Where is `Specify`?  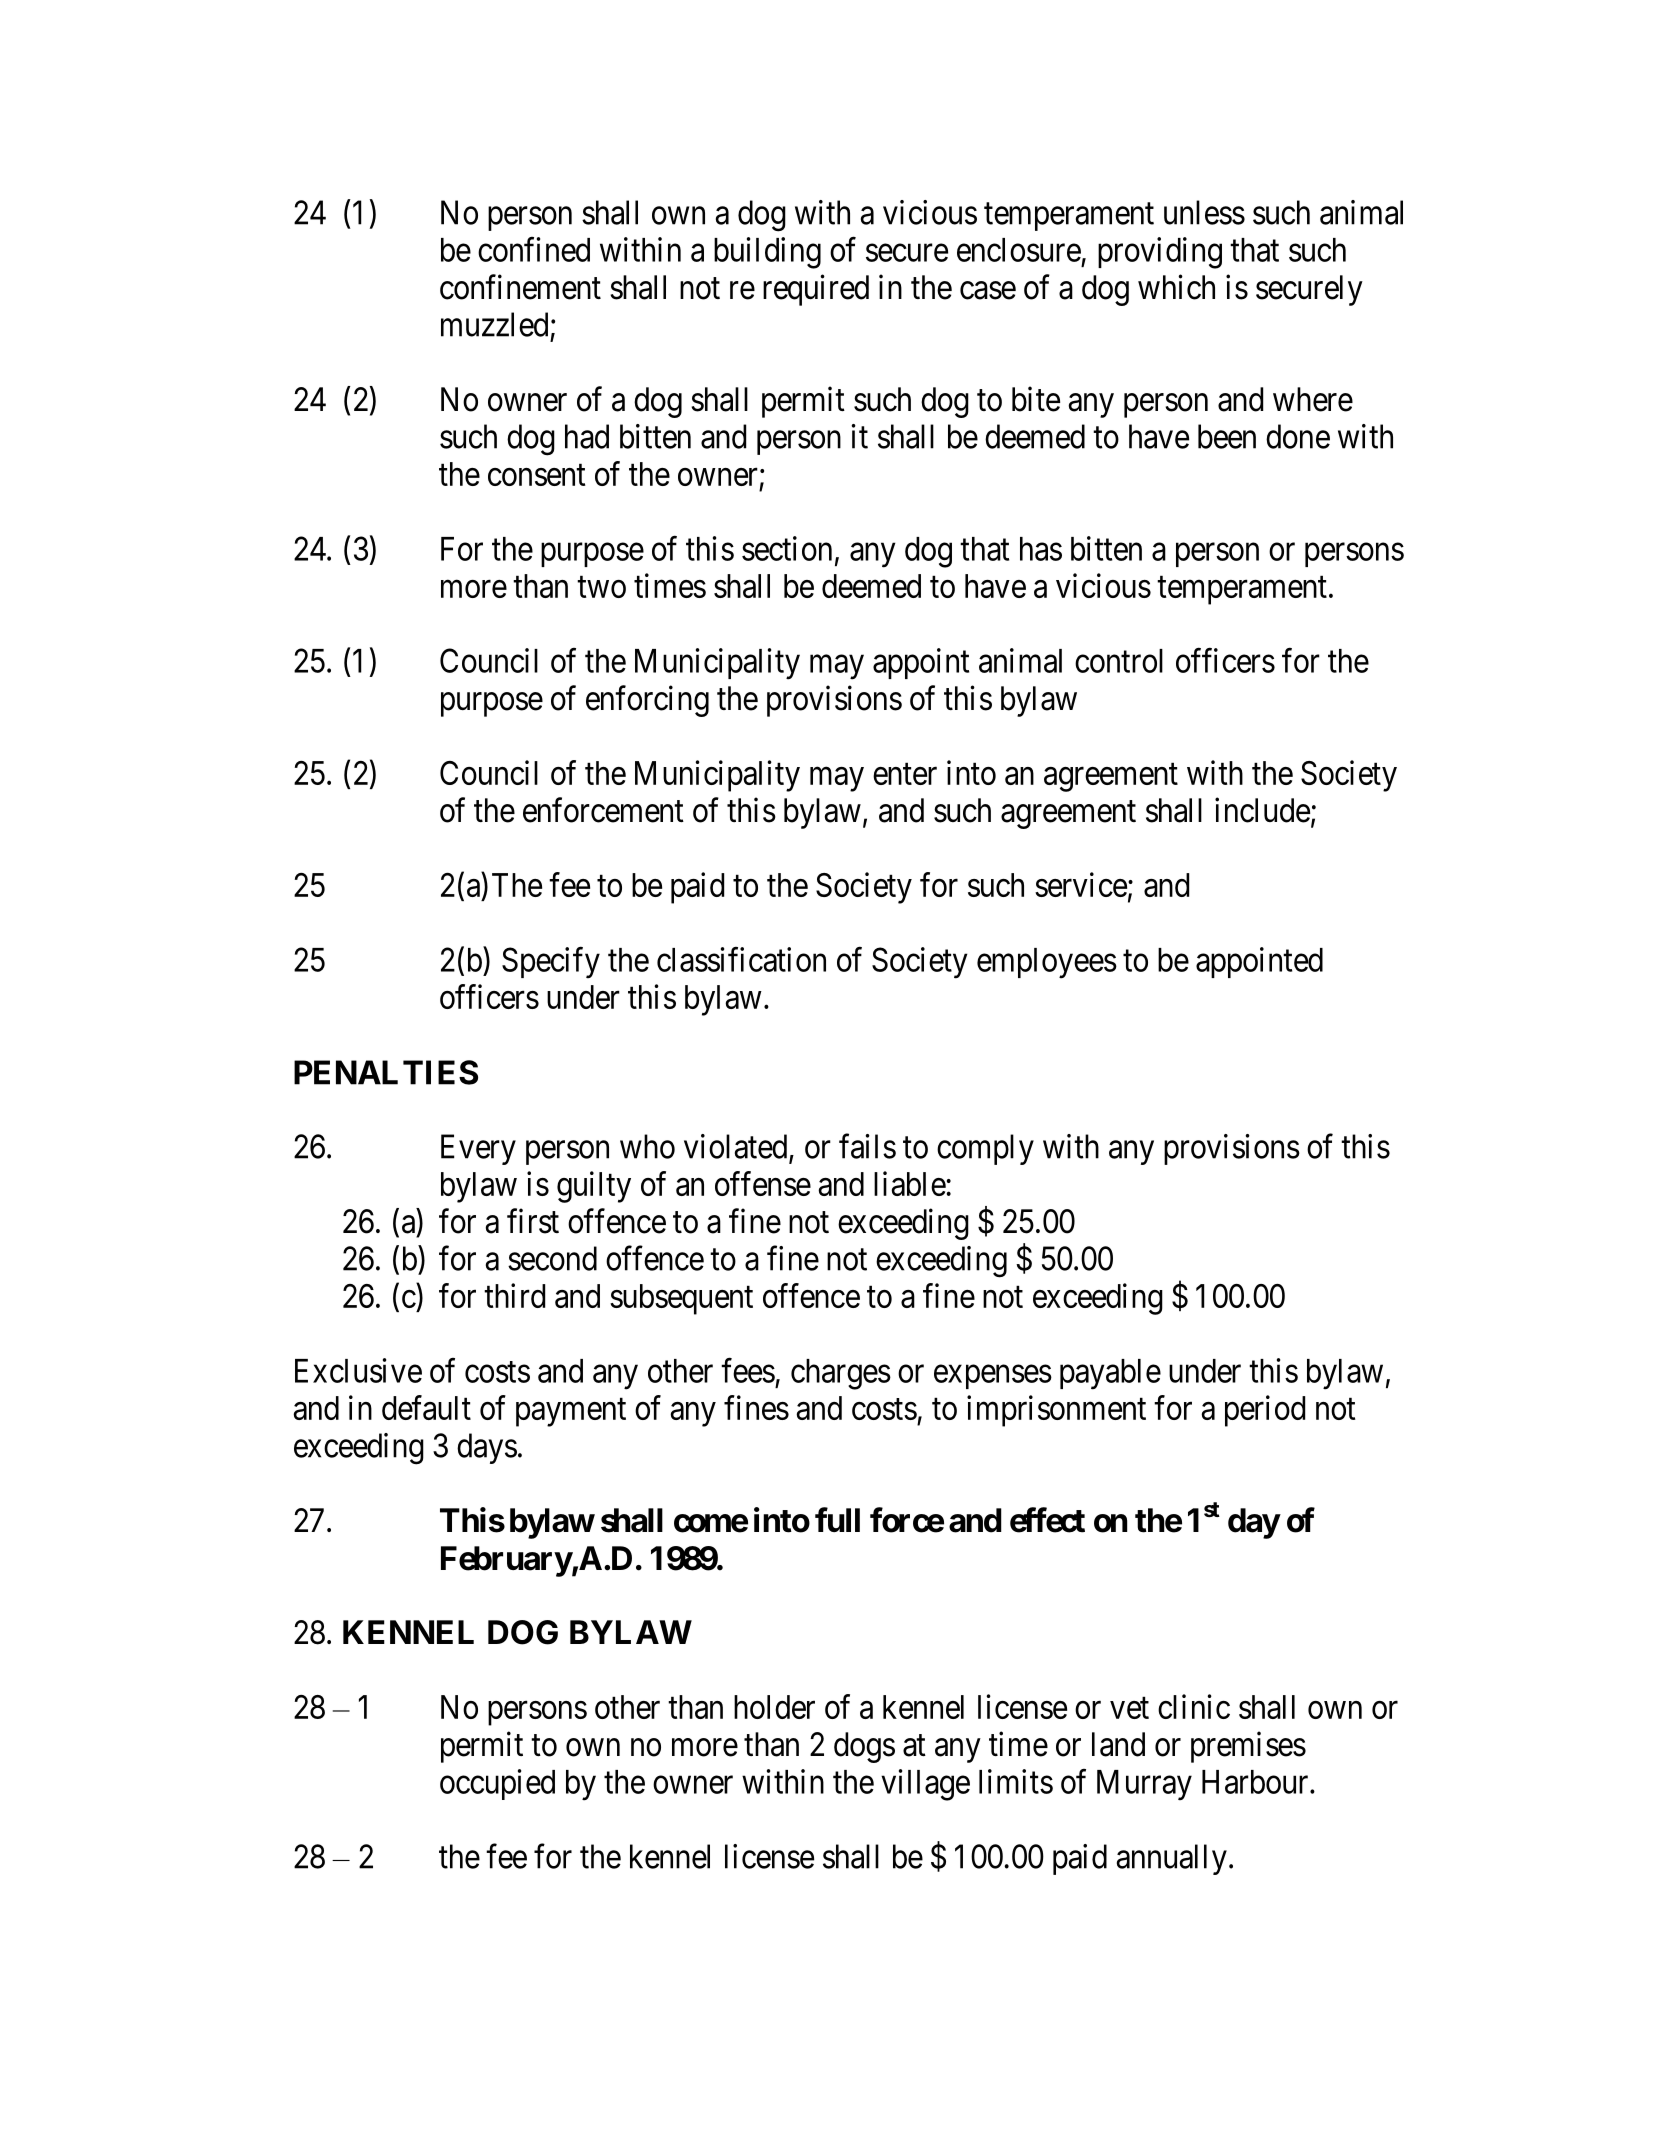
Specify is located at coordinates (551, 963).
